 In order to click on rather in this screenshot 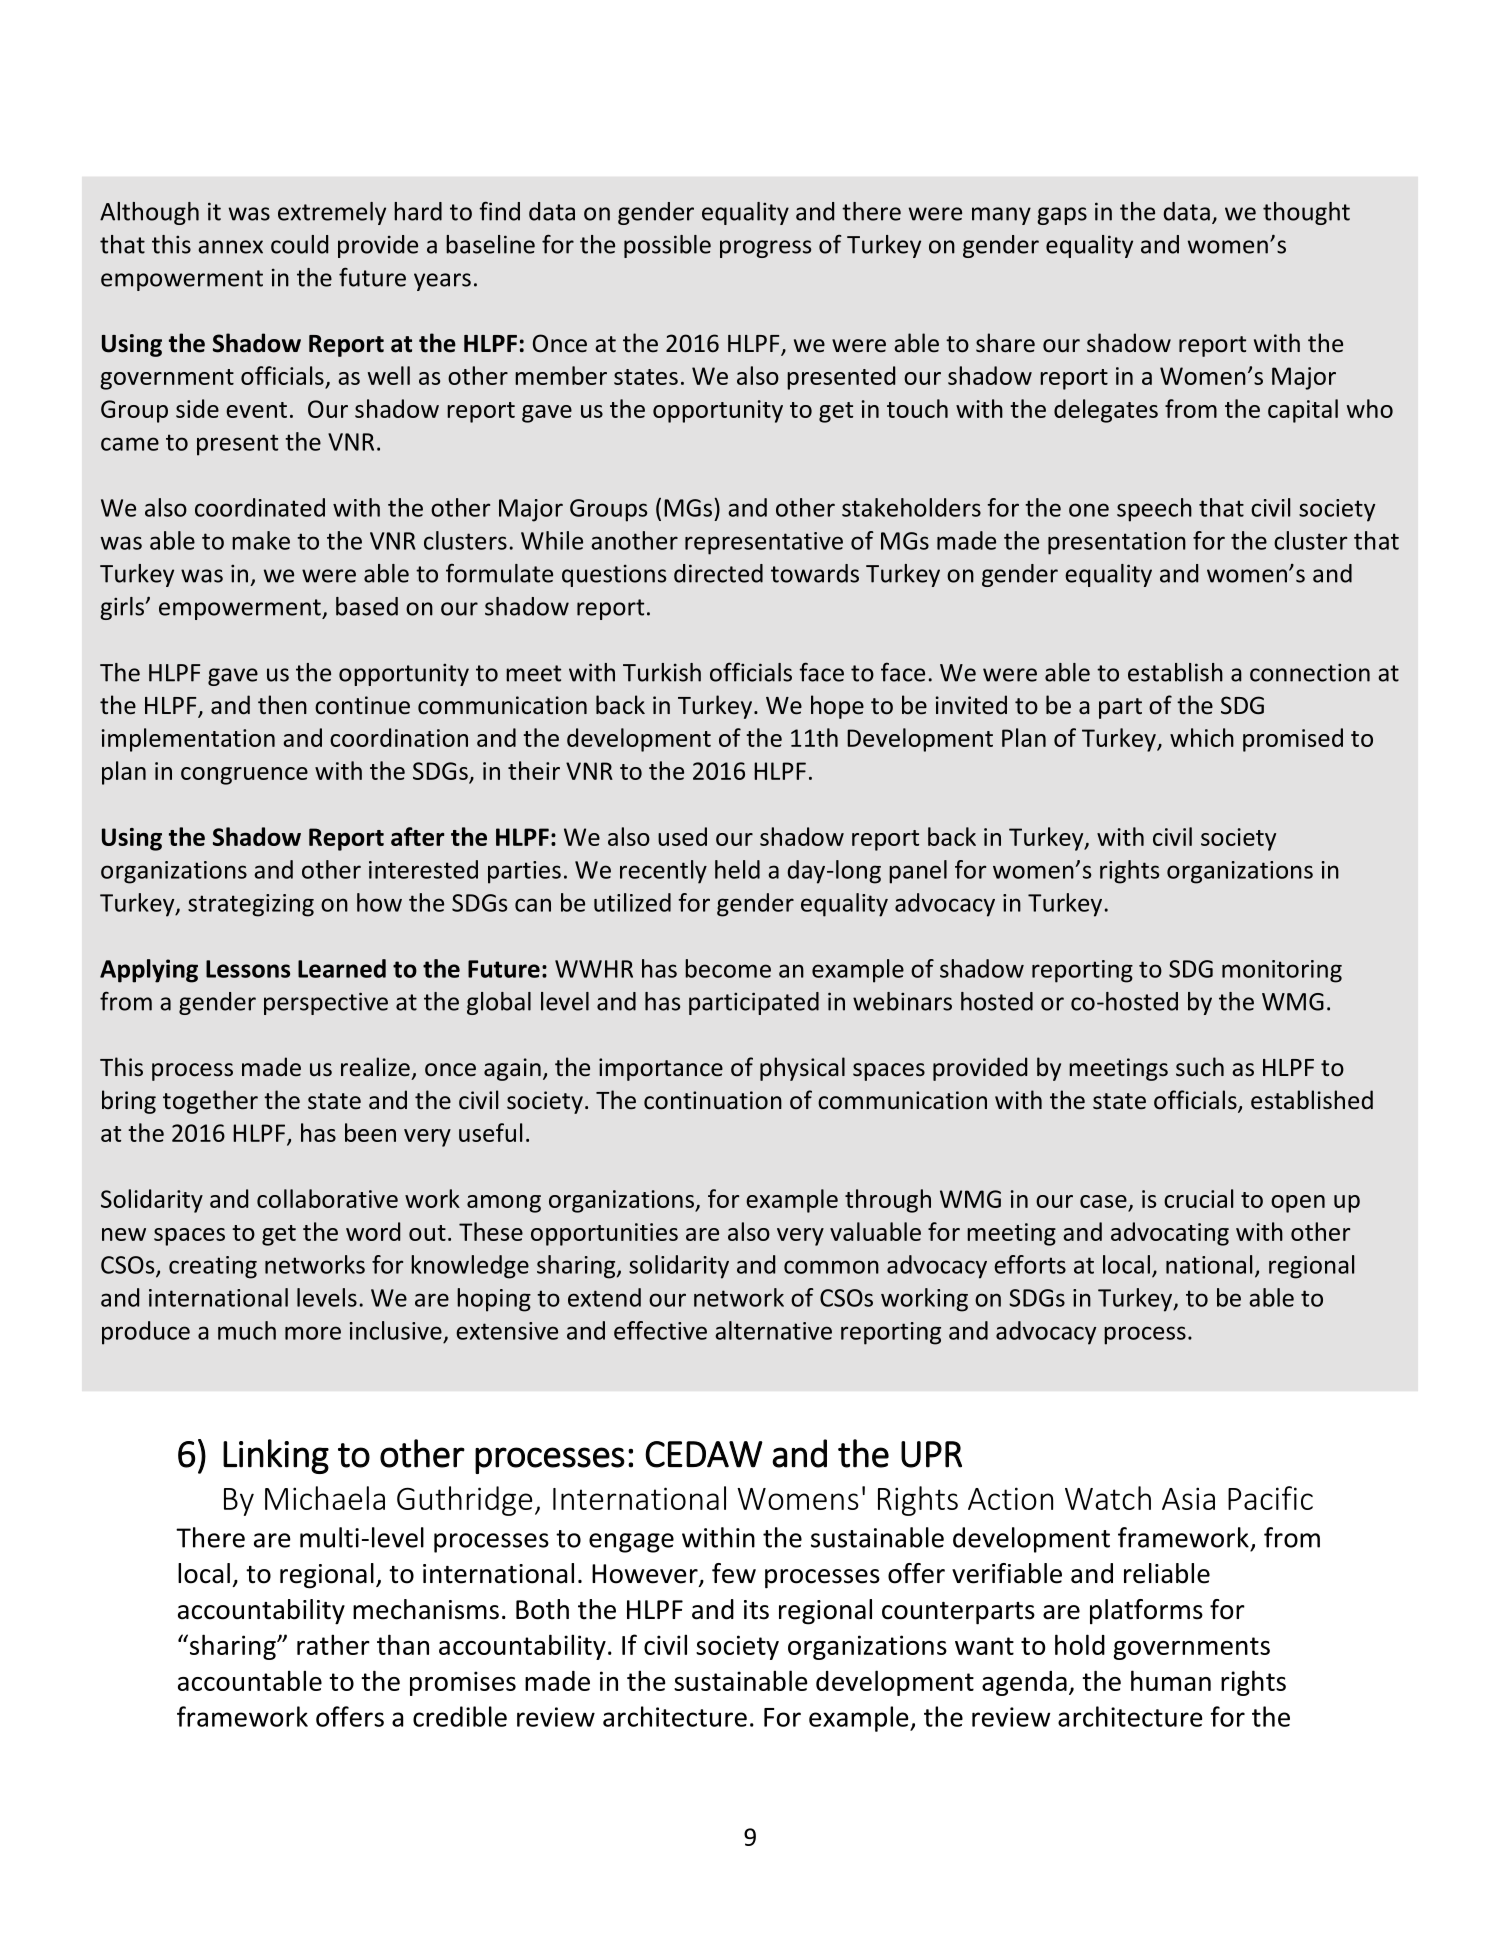, I will do `click(333, 1644)`.
